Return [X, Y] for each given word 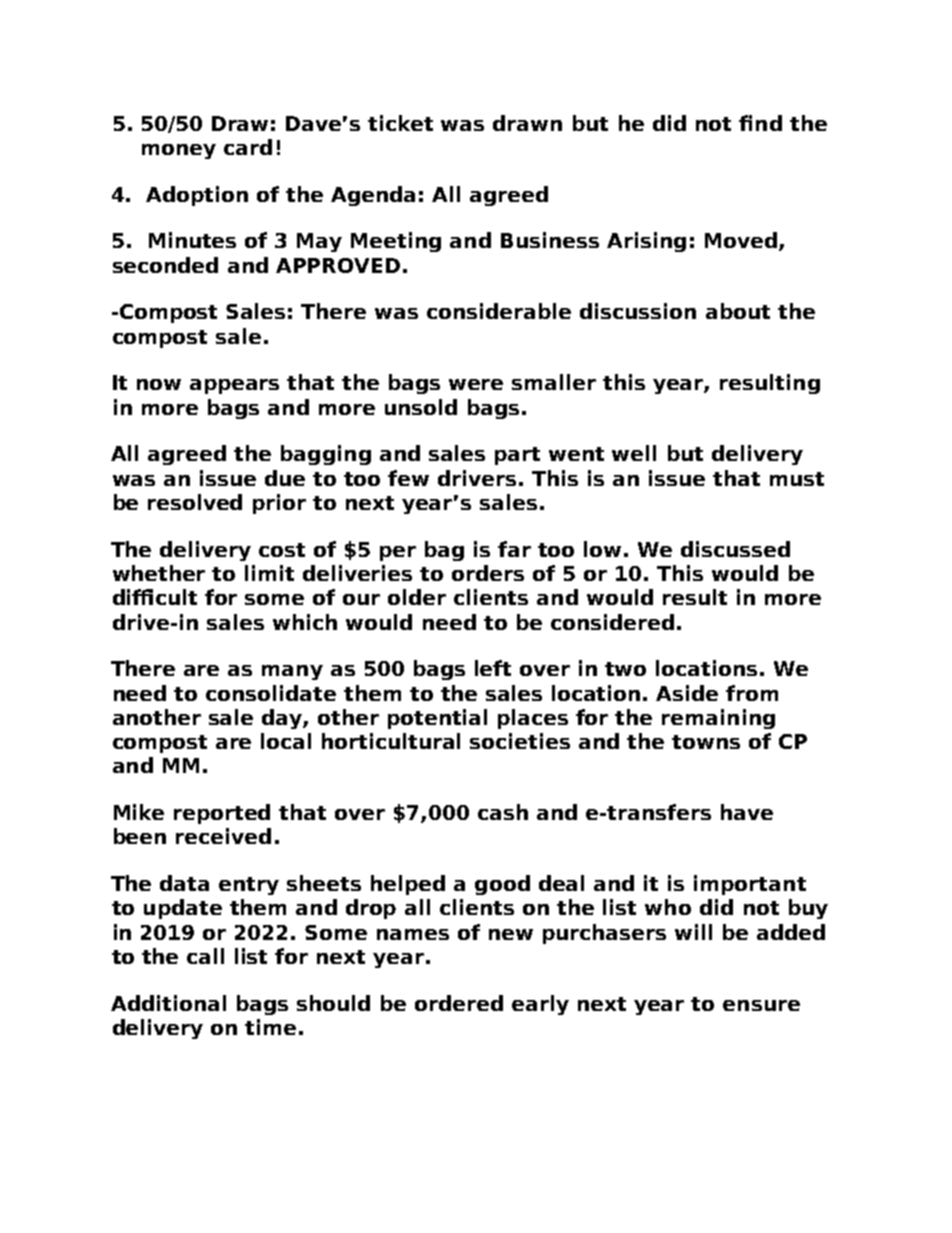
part [517, 456]
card [248, 147]
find [760, 123]
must [797, 479]
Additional [168, 1003]
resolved [195, 502]
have [747, 812]
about [738, 311]
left [493, 668]
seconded [165, 265]
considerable [499, 311]
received [223, 836]
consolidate [271, 693]
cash [503, 812]
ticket [400, 123]
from [752, 693]
